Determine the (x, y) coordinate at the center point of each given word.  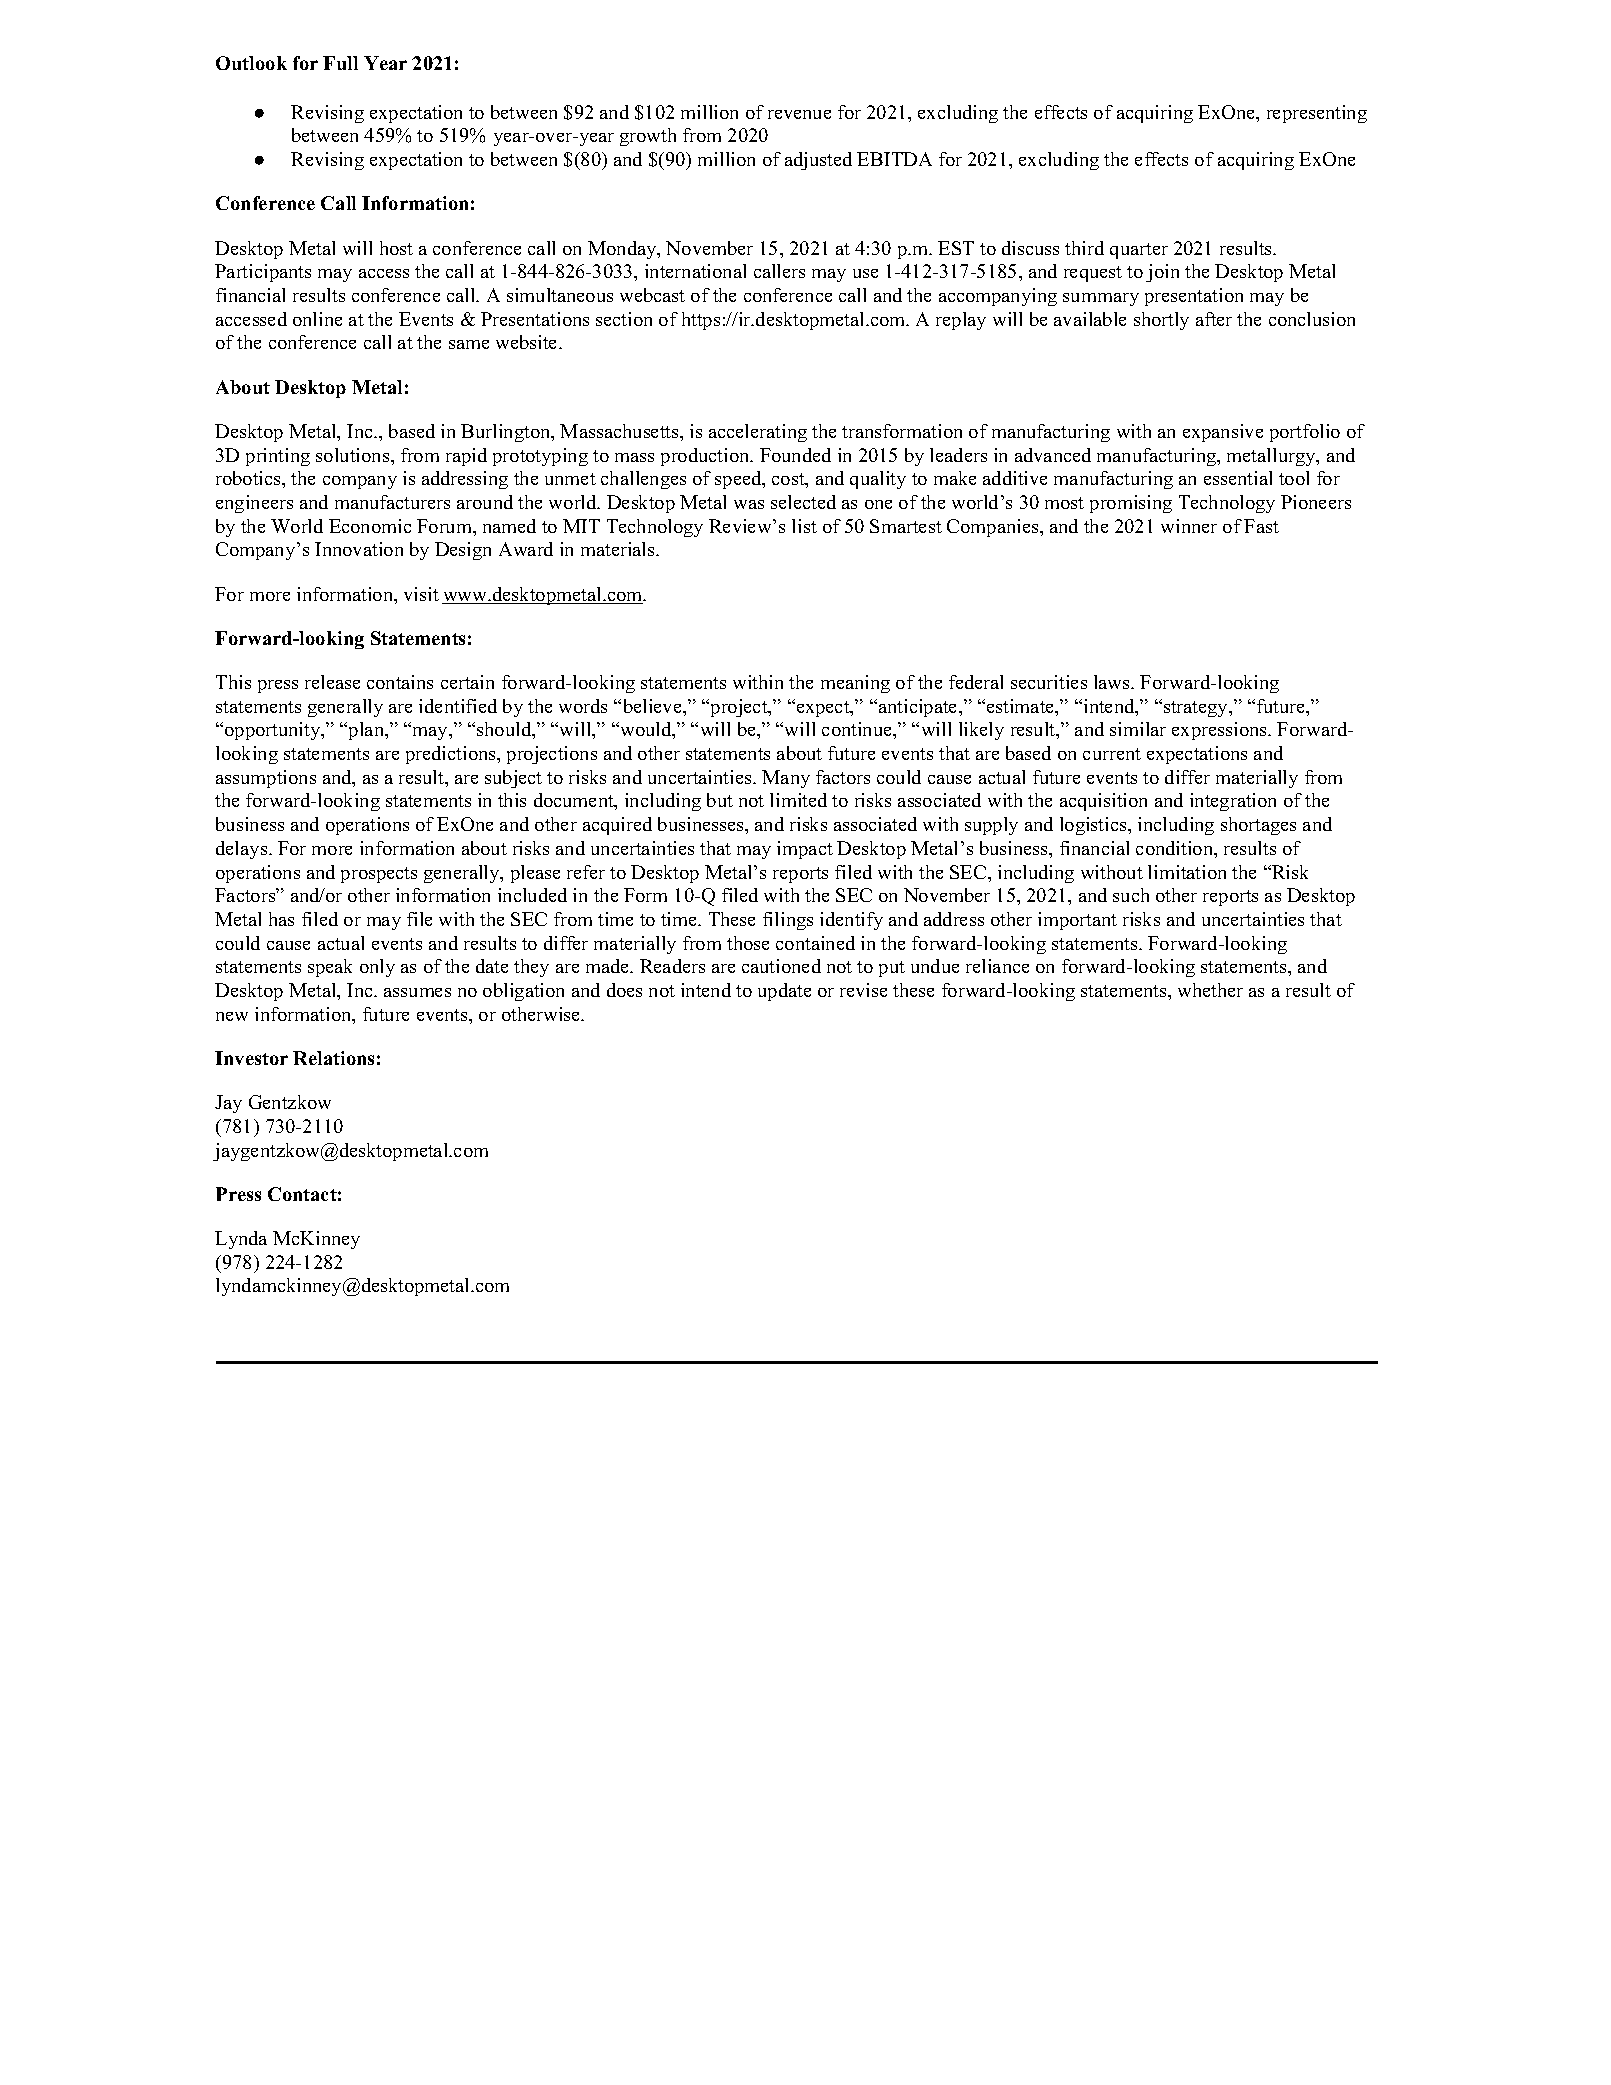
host (396, 248)
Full (340, 63)
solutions (354, 455)
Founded (795, 455)
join (1162, 273)
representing (1317, 114)
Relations (333, 1058)
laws (1113, 682)
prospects (379, 875)
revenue (799, 114)
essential (1238, 478)
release (332, 682)
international (695, 271)
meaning (855, 684)
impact (805, 850)
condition (1176, 849)
